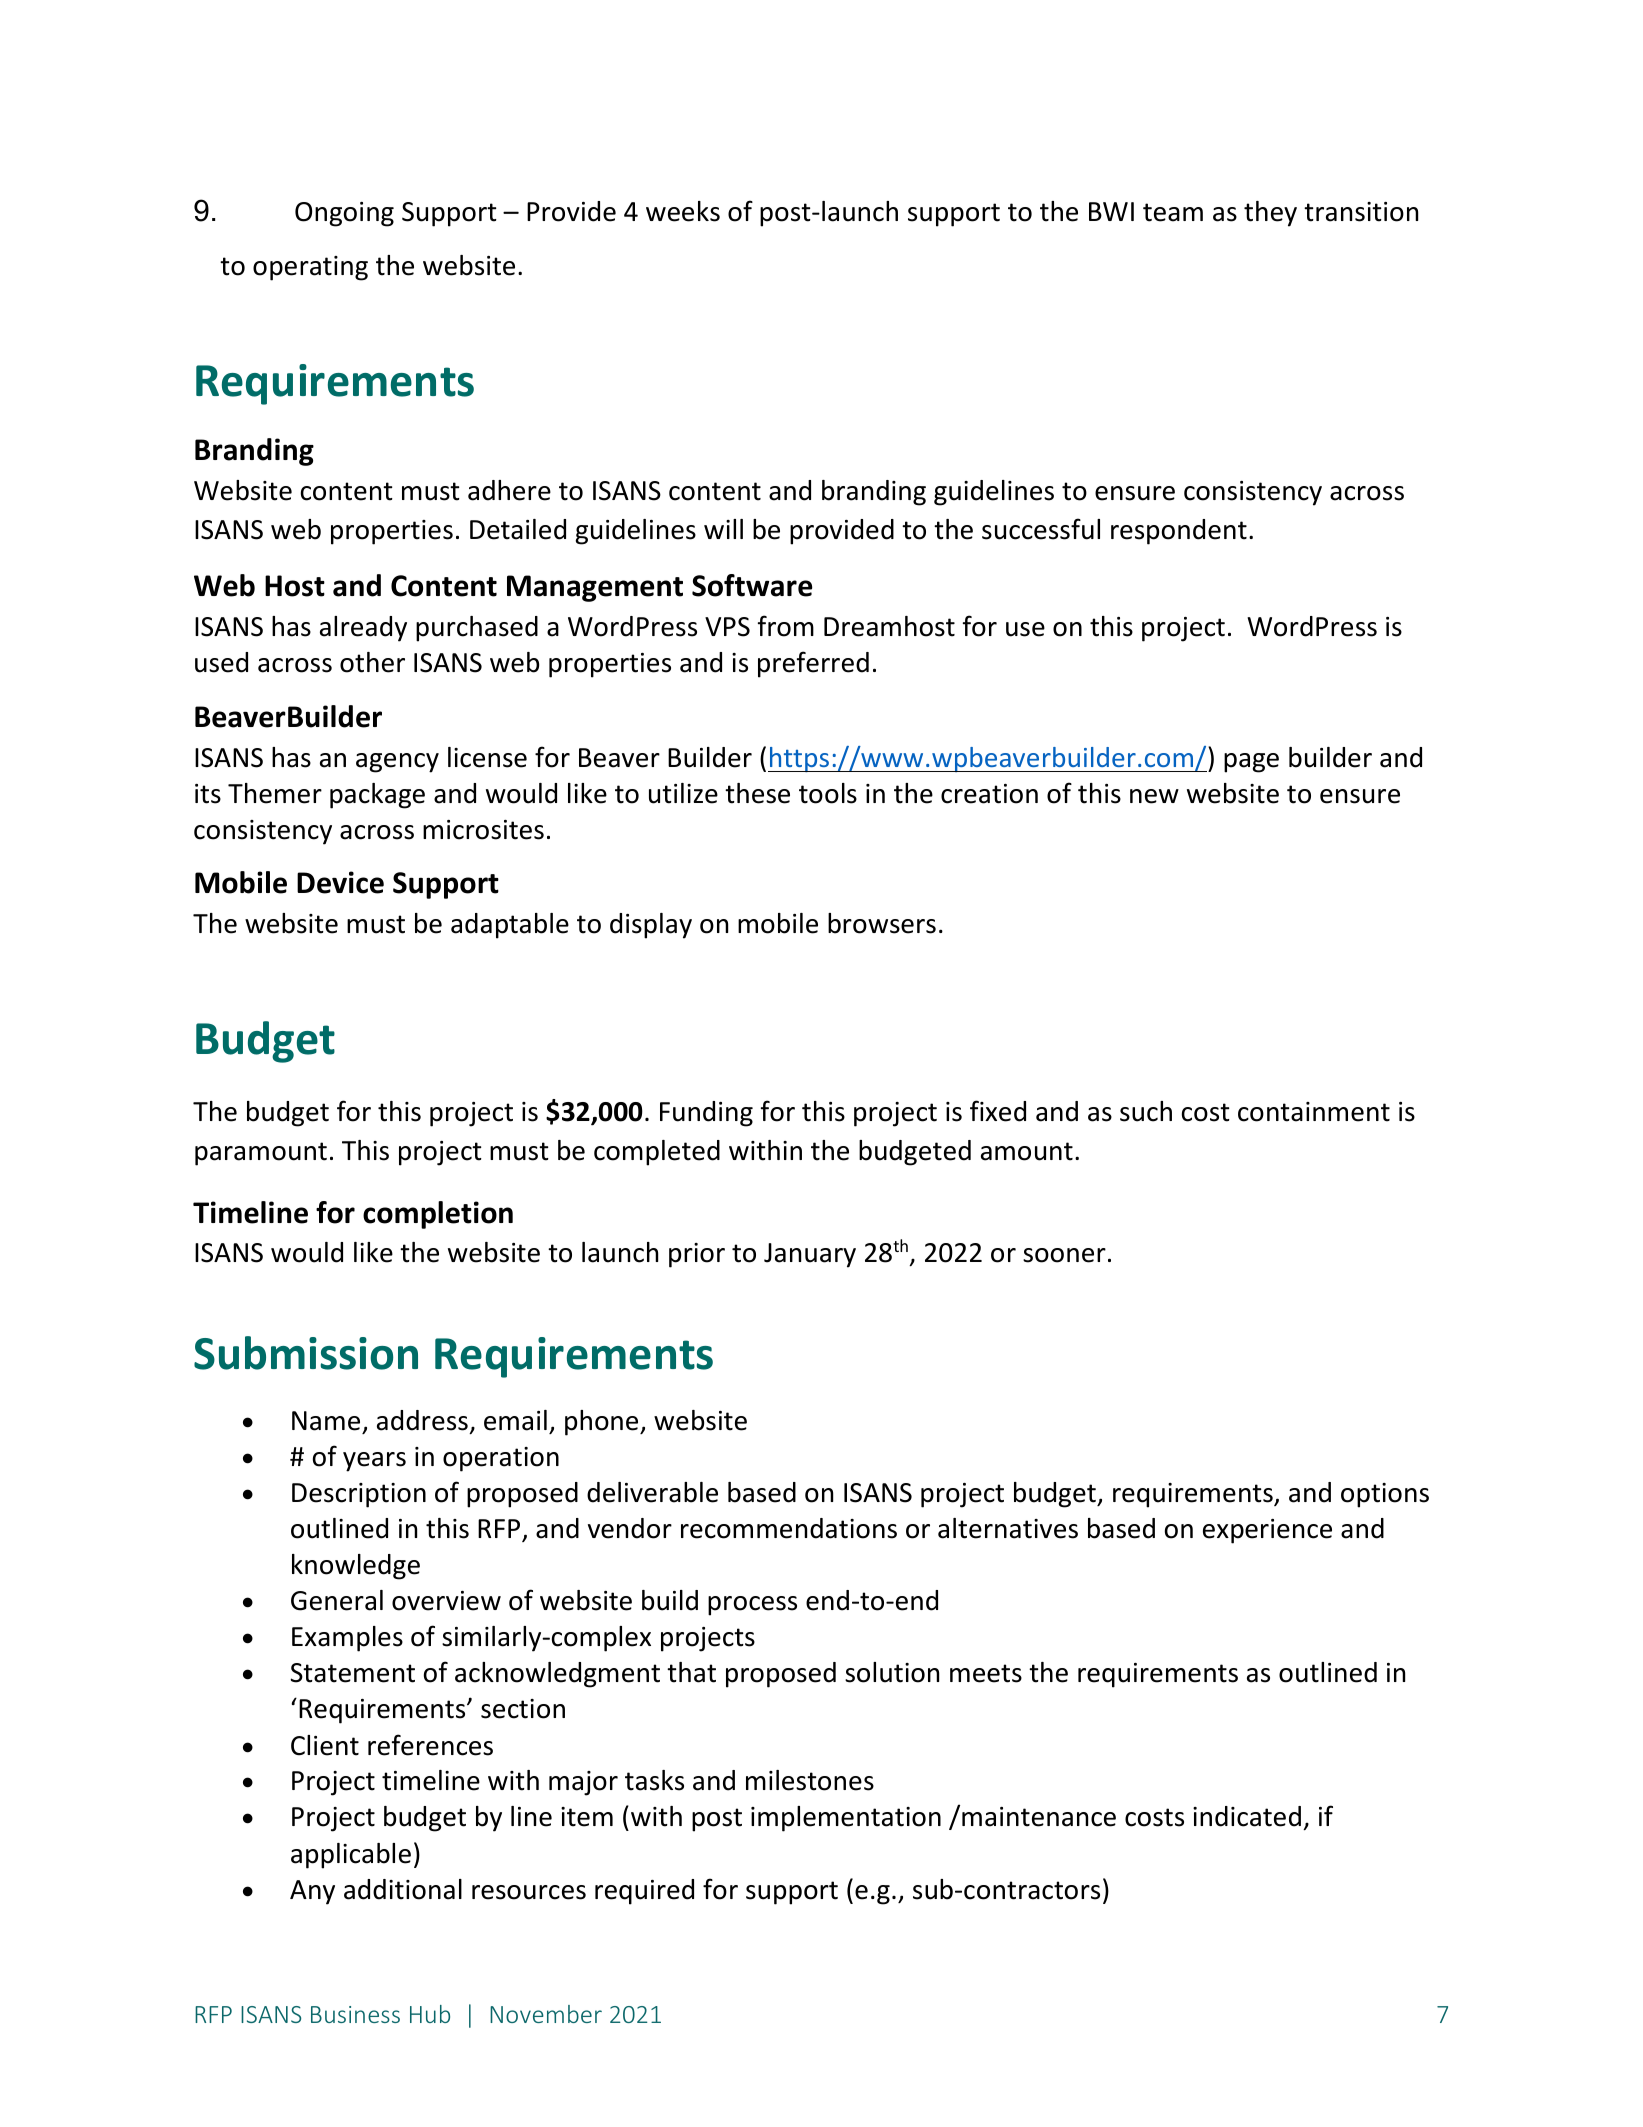 The image size is (1643, 2127). I want to click on recommendations, so click(789, 1528).
